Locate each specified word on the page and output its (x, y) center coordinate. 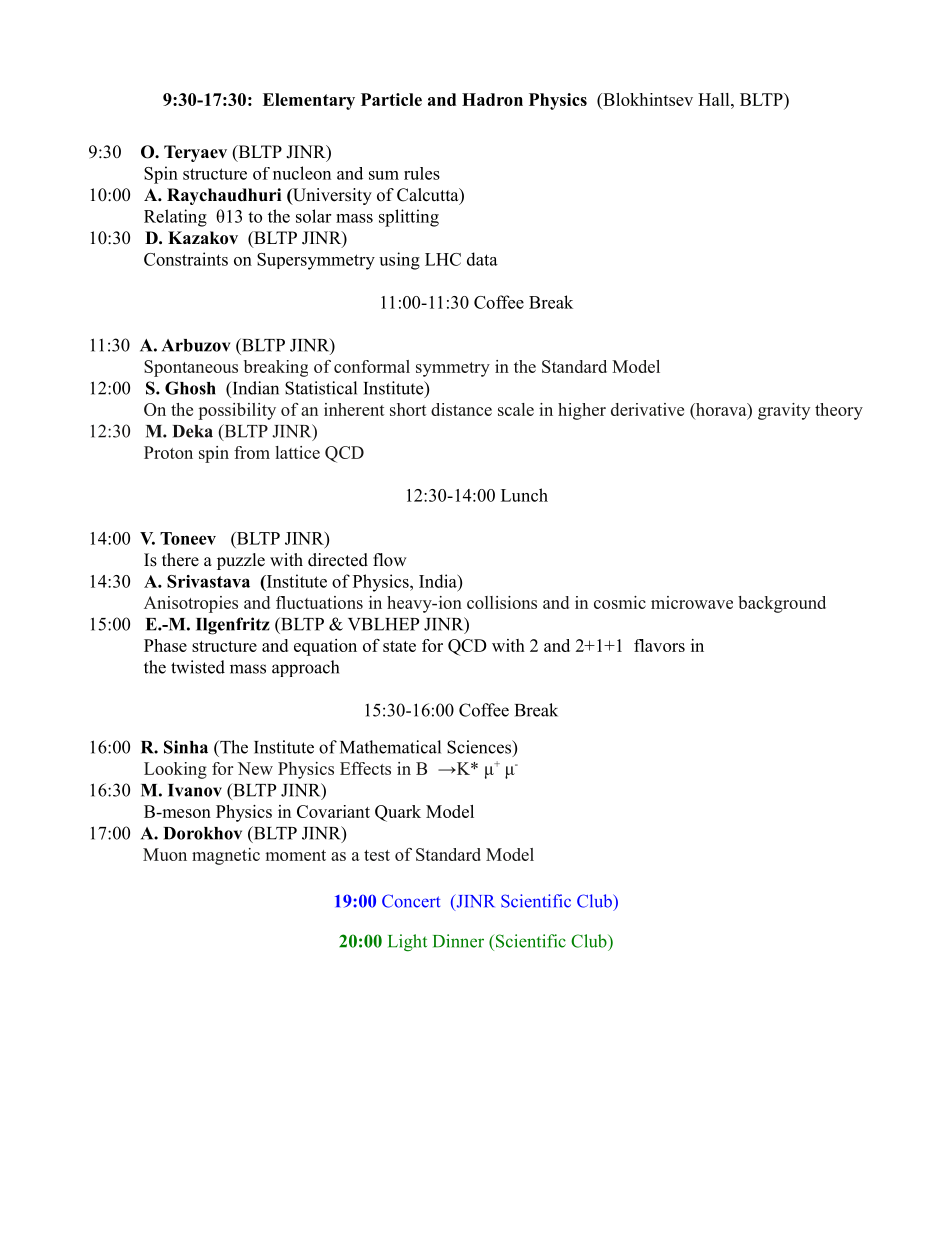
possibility (237, 411)
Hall (715, 99)
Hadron (492, 99)
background (782, 604)
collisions (502, 602)
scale (516, 409)
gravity (784, 411)
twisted (198, 667)
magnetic (226, 856)
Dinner (458, 941)
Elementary (309, 101)
